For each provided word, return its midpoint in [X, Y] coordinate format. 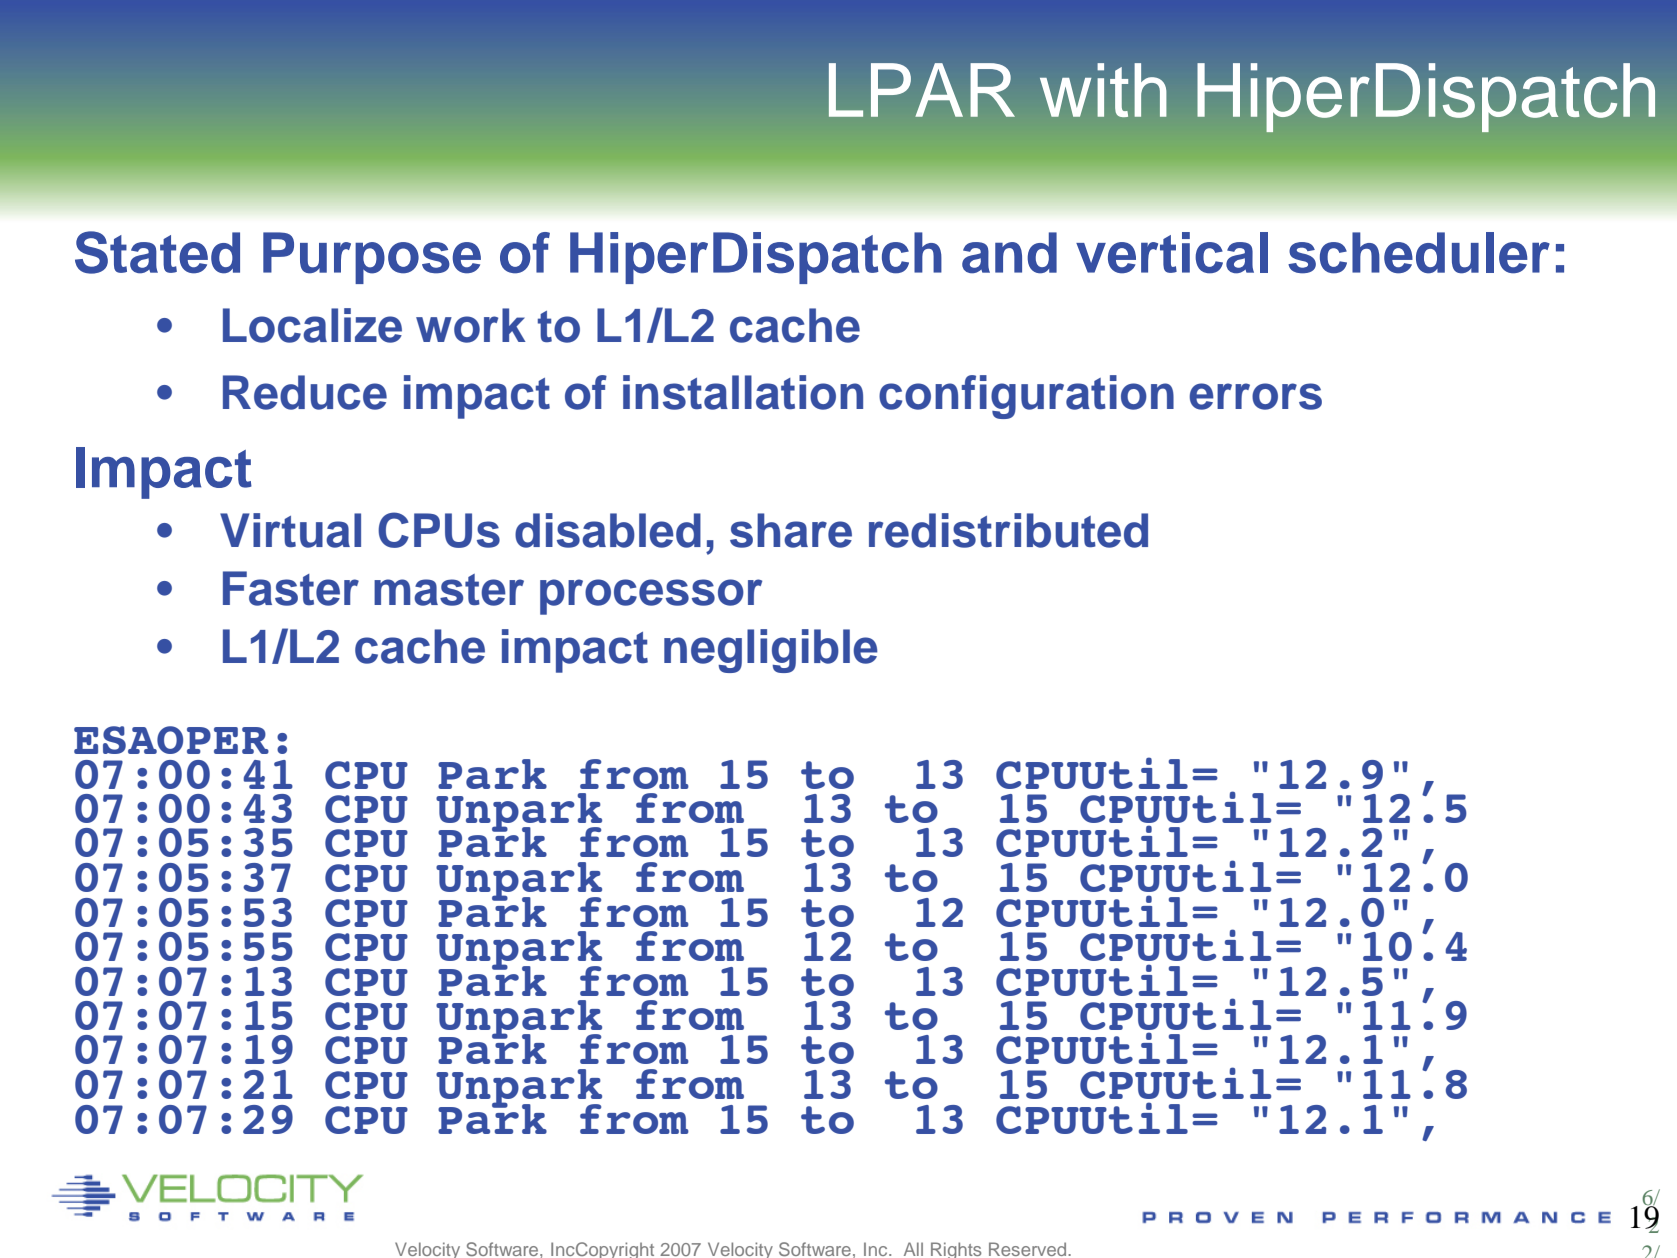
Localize [312, 325]
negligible [771, 651]
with [1103, 90]
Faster [291, 588]
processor [651, 597]
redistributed [1008, 530]
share [791, 530]
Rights [956, 1250]
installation [743, 392]
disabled [608, 530]
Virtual [290, 530]
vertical [1172, 253]
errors [1255, 396]
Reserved [1029, 1249]
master [449, 590]
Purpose [372, 258]
